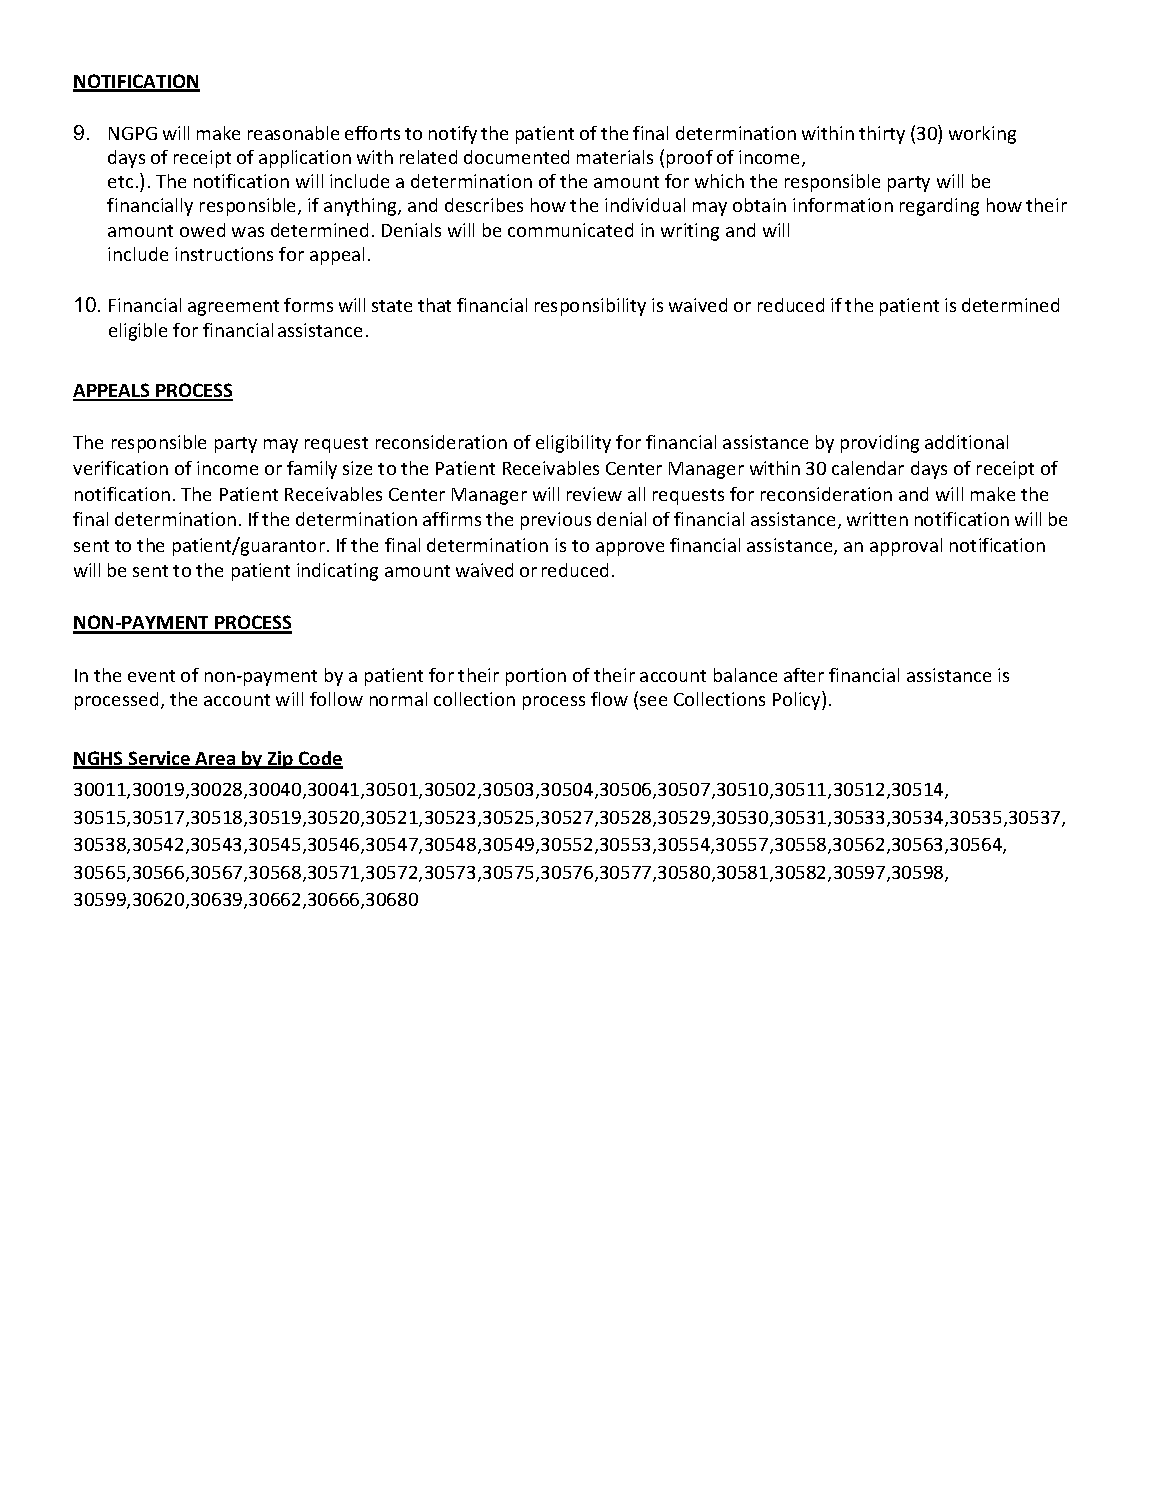 This document has width=1167, height=1510. Describe the element at coordinates (516, 157) in the document. I see `documented` at that location.
